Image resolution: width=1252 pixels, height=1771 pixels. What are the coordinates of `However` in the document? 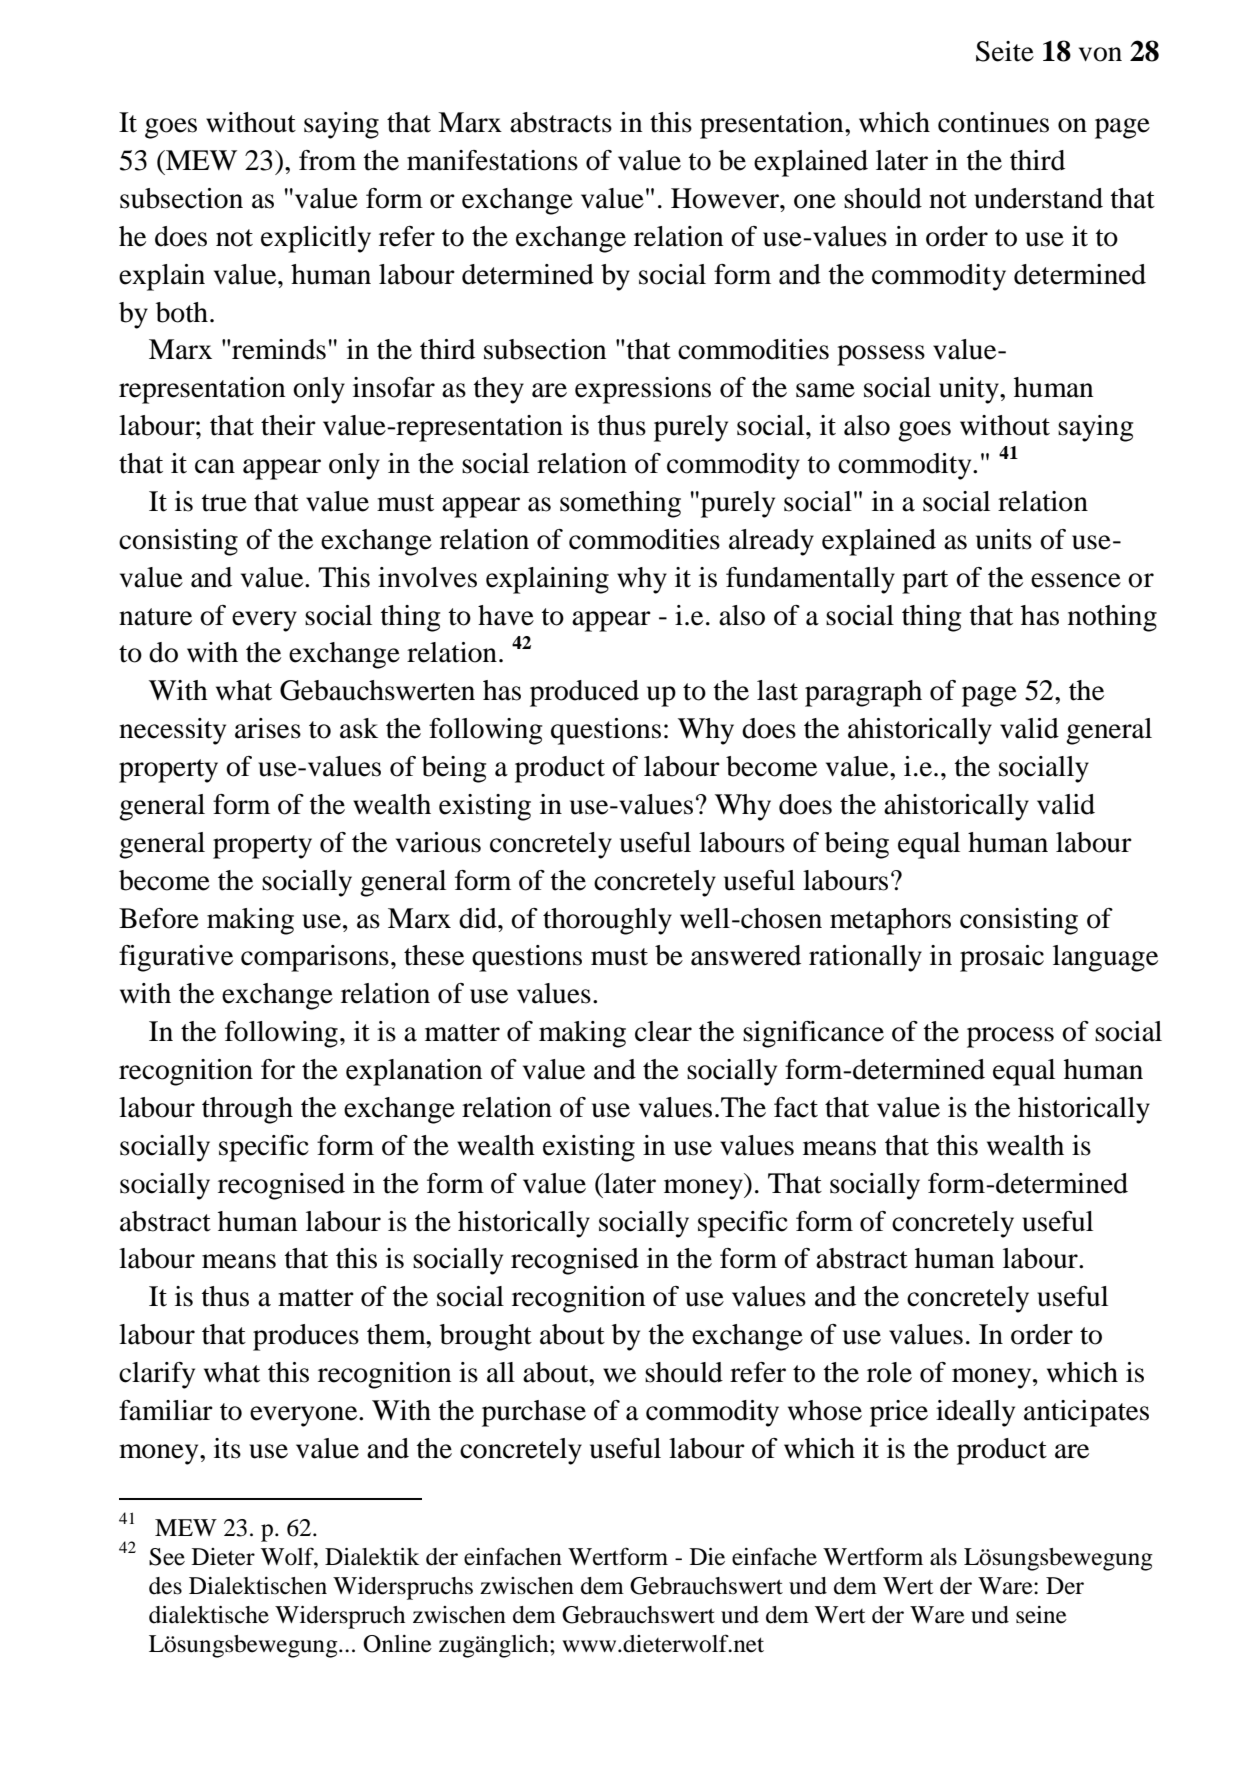 It's located at (726, 198).
